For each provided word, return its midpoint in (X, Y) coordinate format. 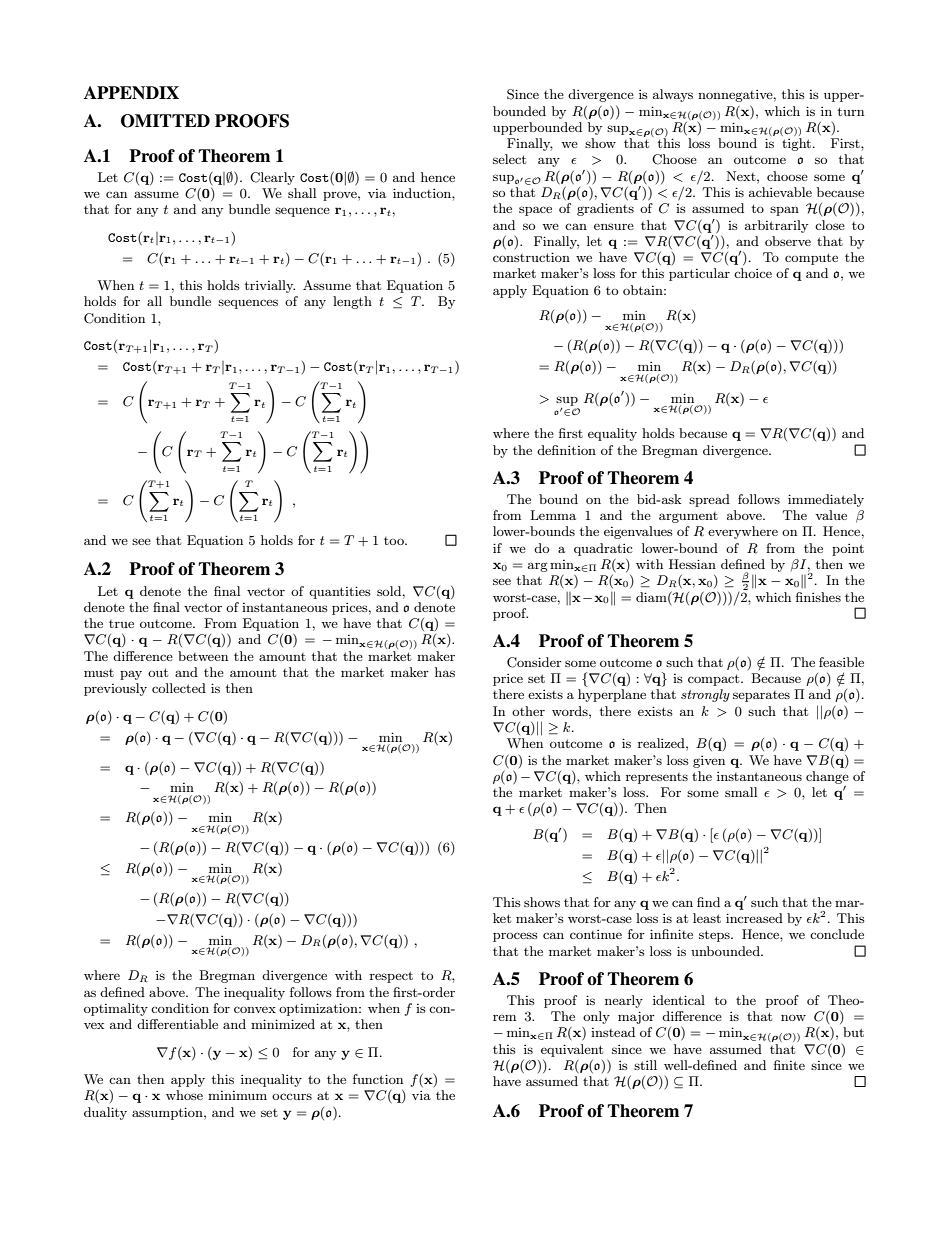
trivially (270, 286)
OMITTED (165, 121)
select (509, 159)
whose (184, 1095)
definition (566, 450)
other (528, 711)
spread (709, 500)
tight (796, 144)
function (378, 1079)
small (741, 792)
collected (179, 688)
